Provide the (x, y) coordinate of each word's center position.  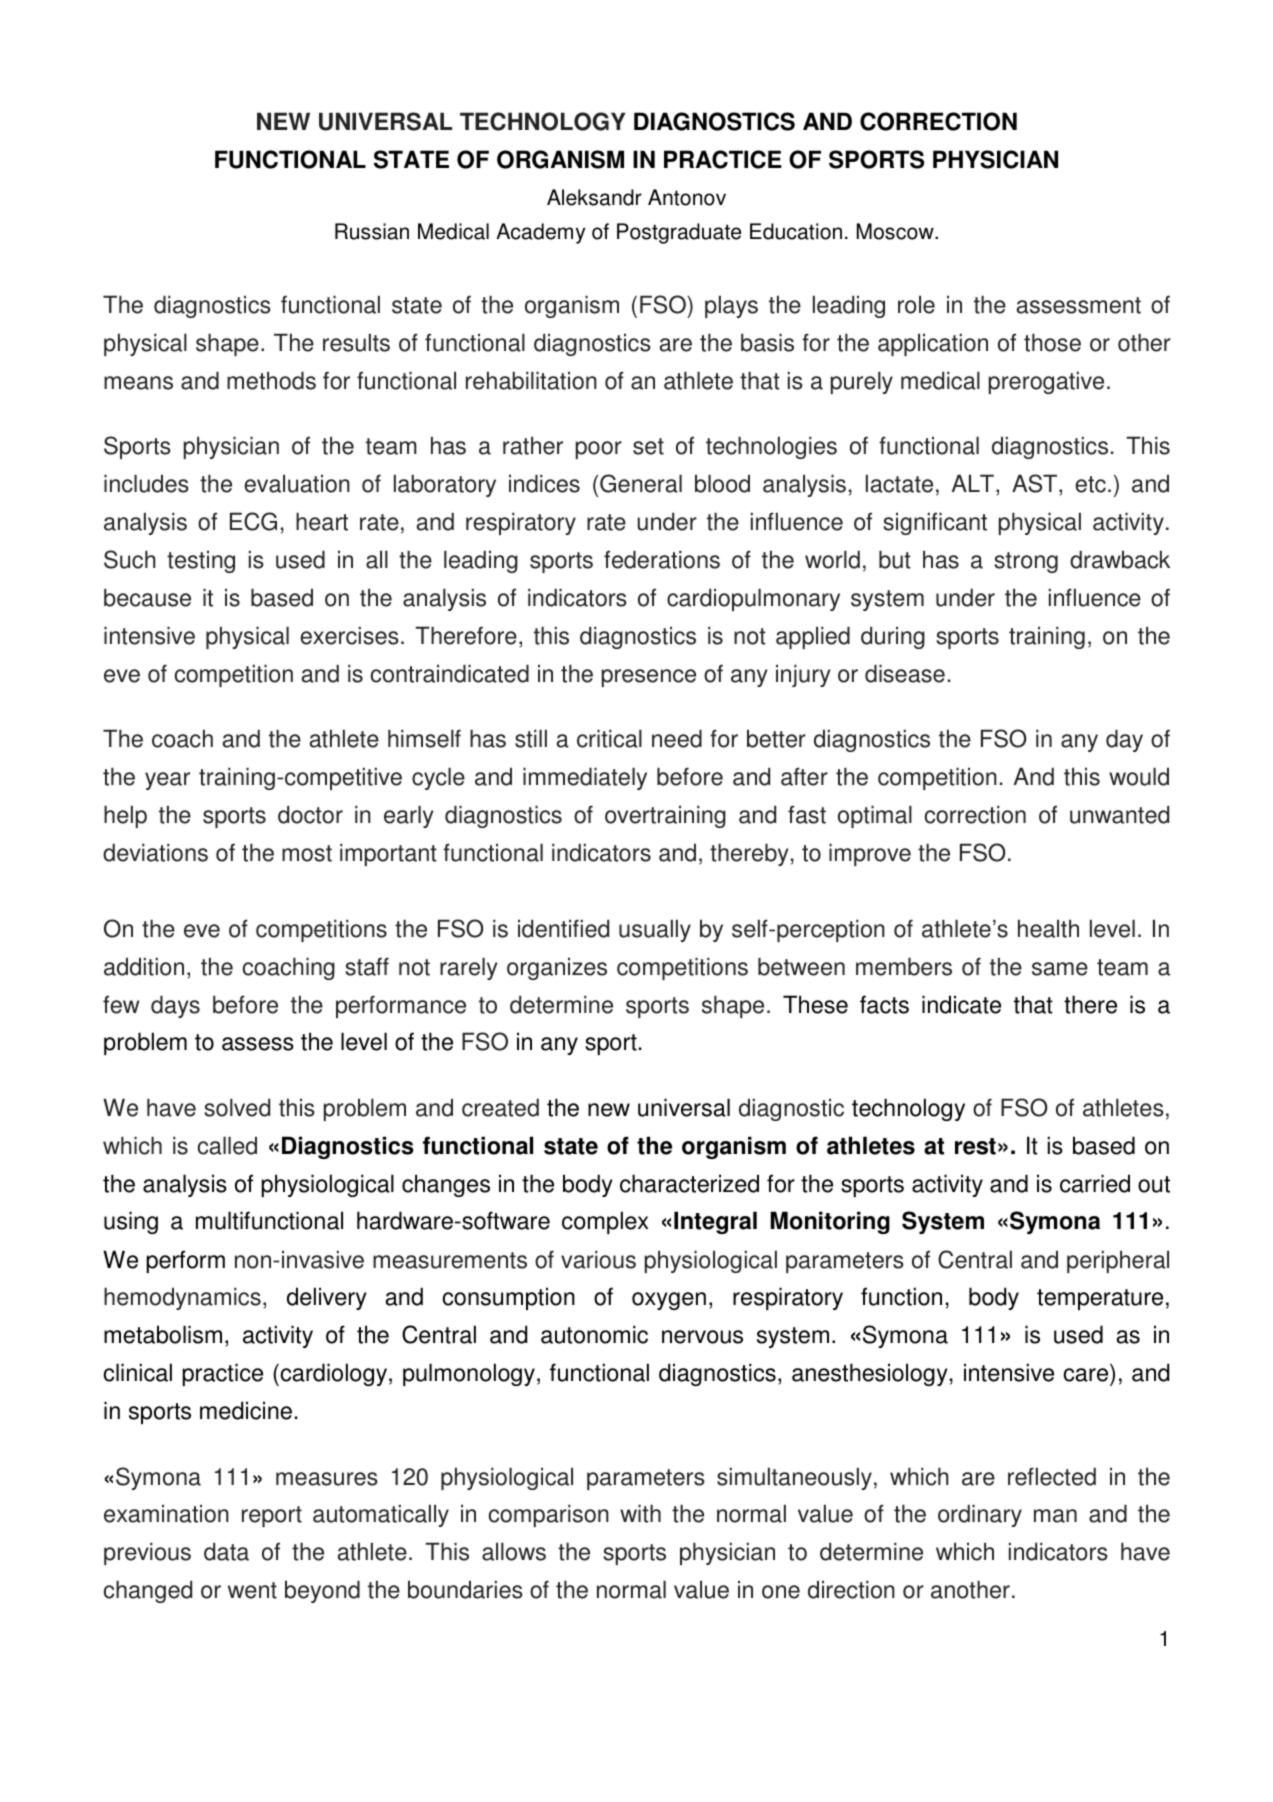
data (226, 1551)
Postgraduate (679, 233)
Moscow (896, 231)
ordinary (980, 1515)
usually (655, 930)
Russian (372, 231)
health (1048, 928)
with (640, 1513)
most (307, 853)
